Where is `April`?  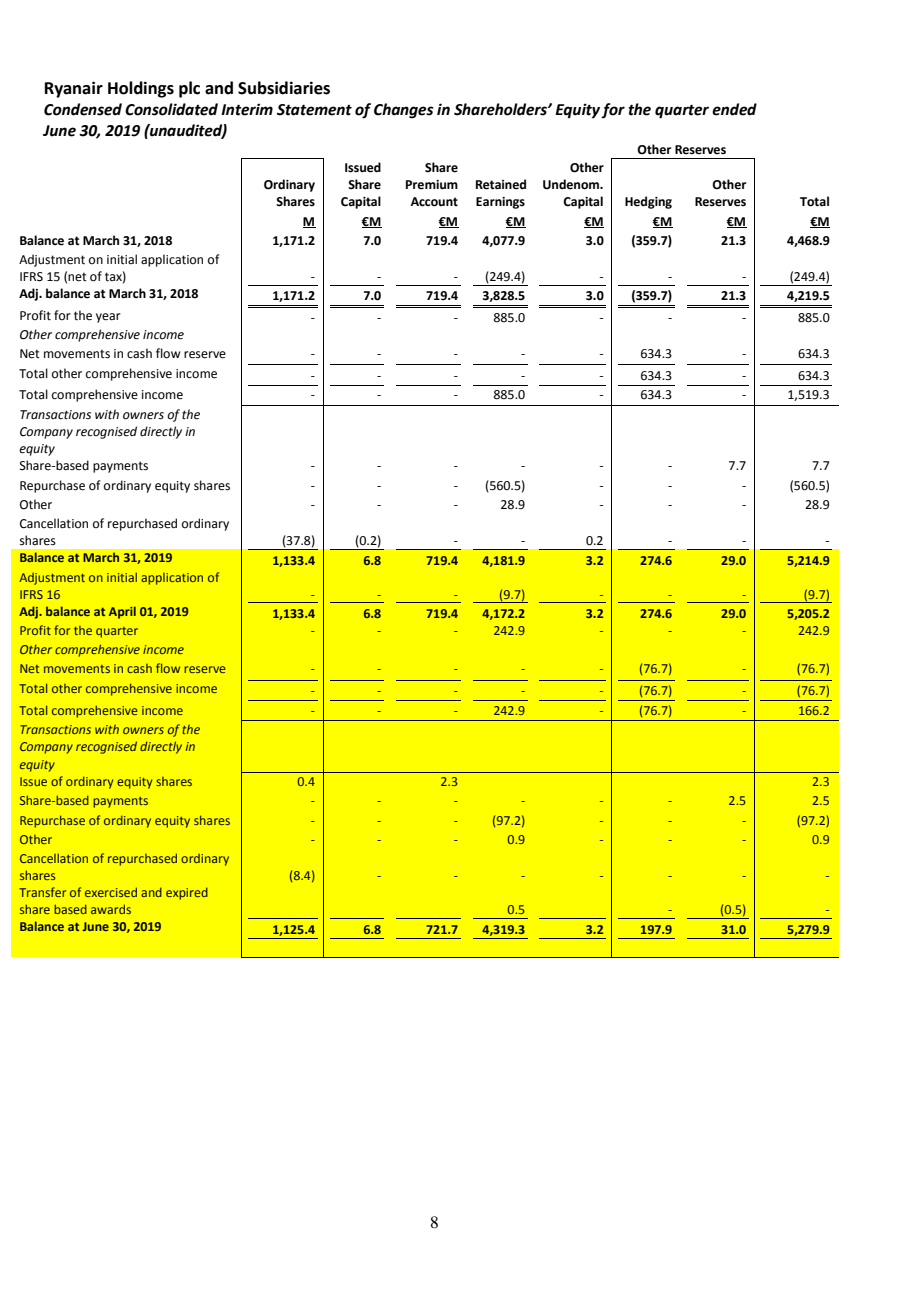
April is located at coordinates (122, 612).
